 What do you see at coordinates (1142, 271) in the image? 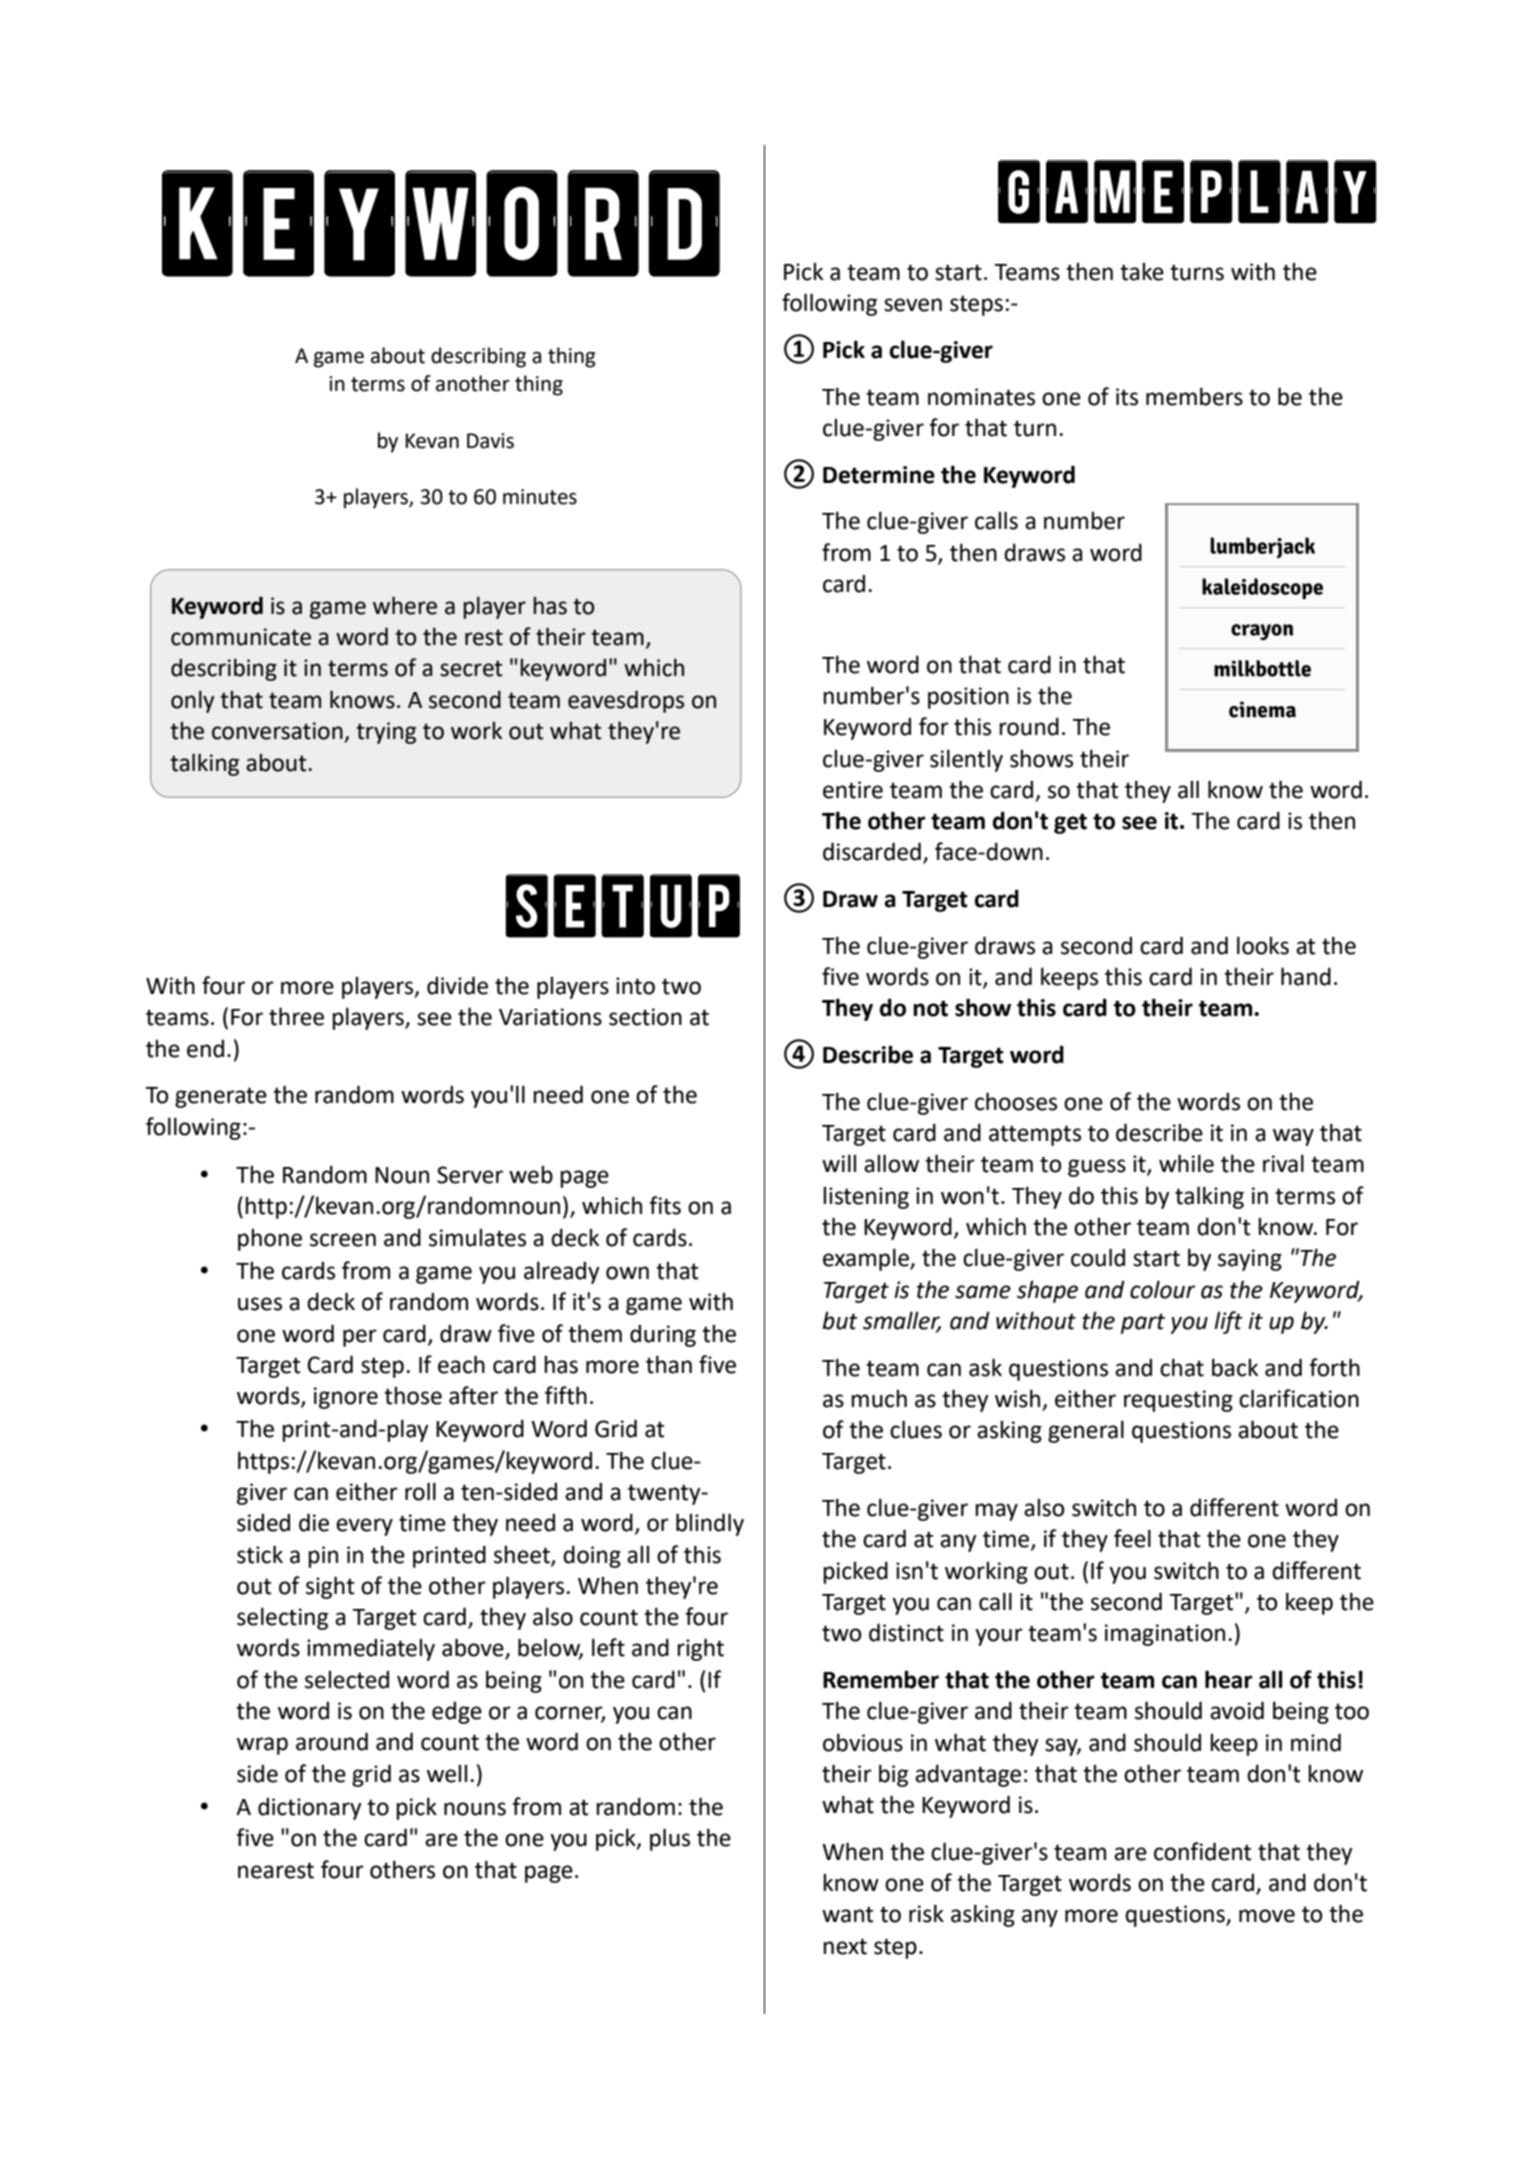
I see `take` at bounding box center [1142, 271].
